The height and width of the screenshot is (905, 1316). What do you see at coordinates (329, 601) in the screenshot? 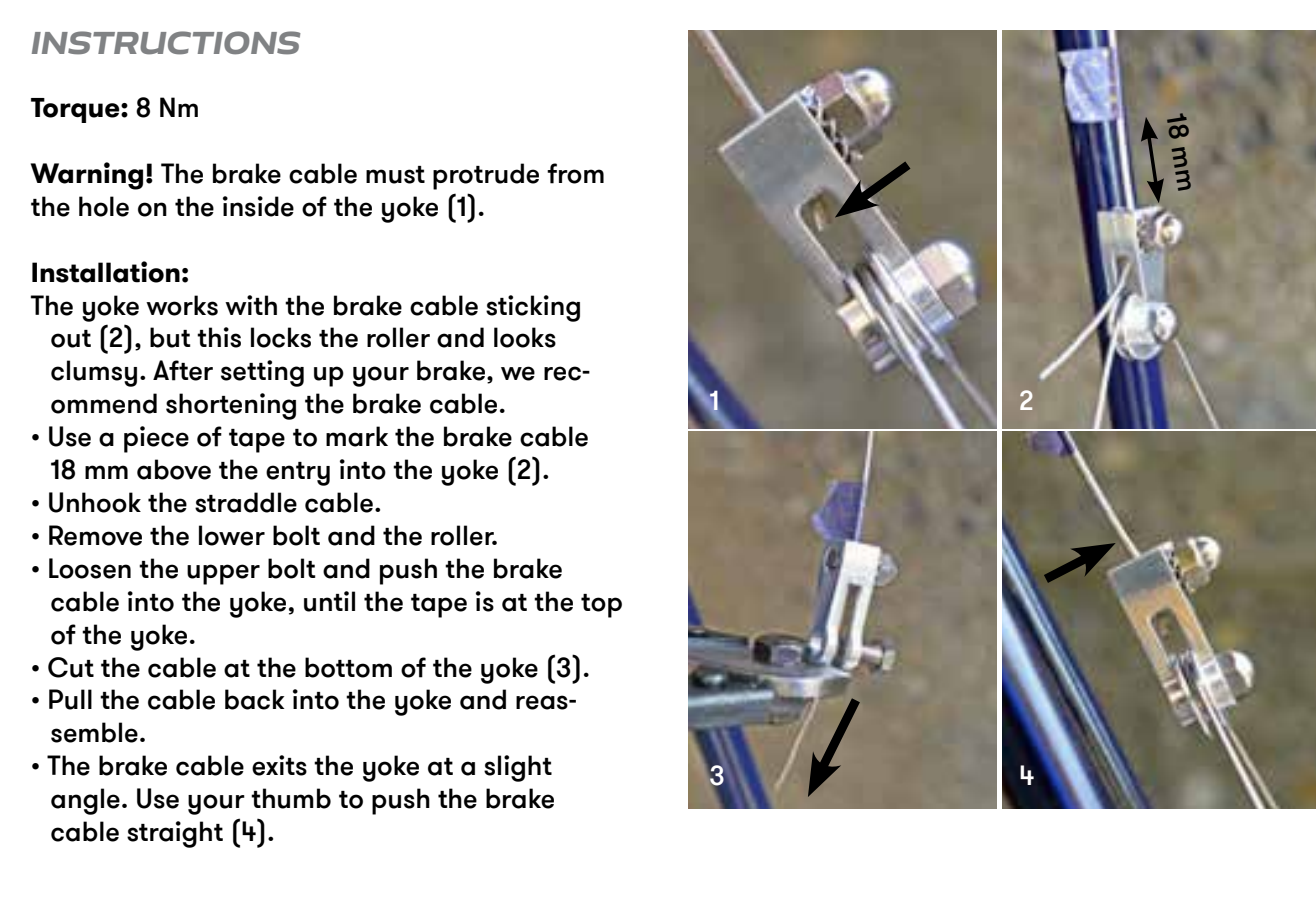
I see `until` at bounding box center [329, 601].
